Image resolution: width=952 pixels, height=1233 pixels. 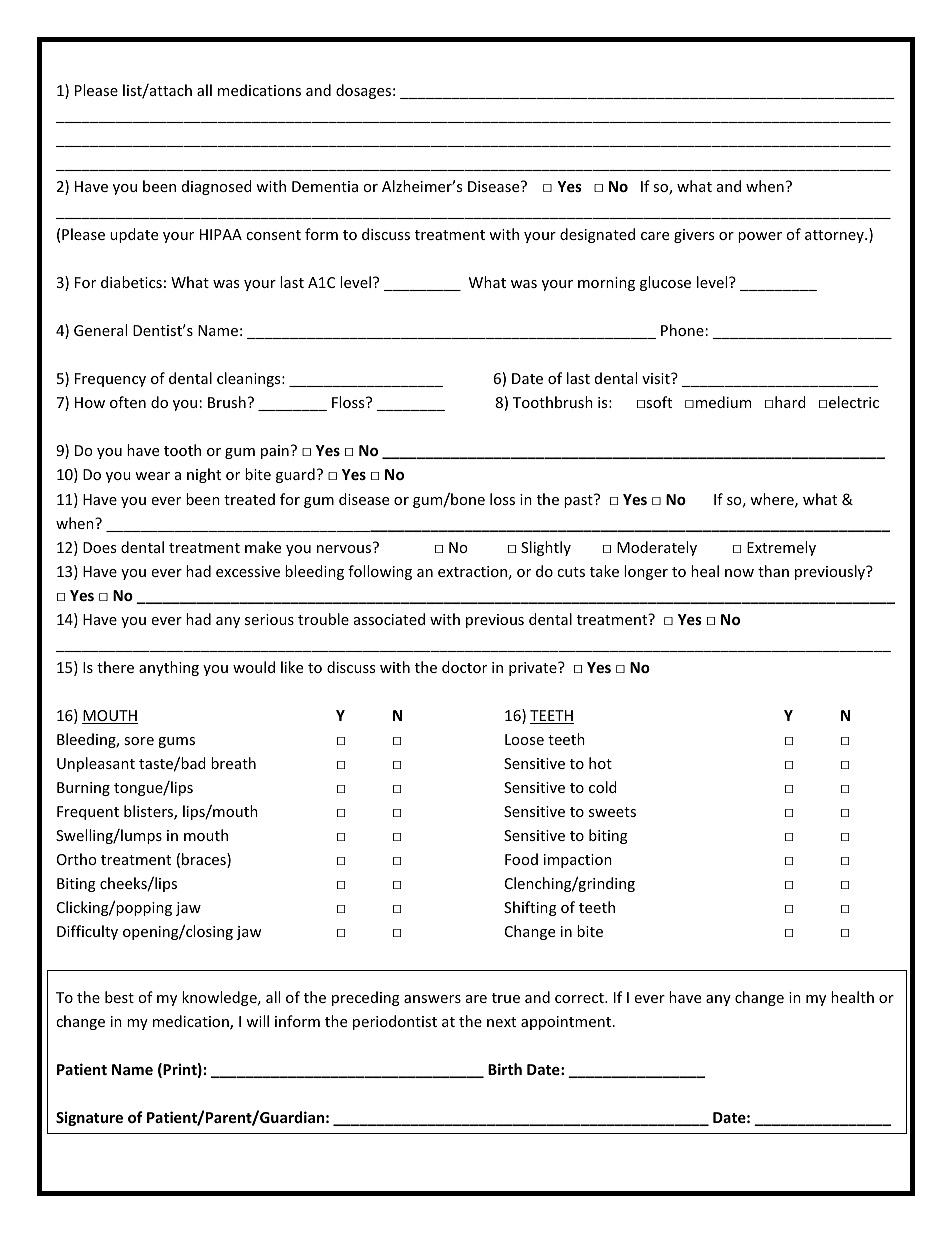 What do you see at coordinates (597, 235) in the screenshot?
I see `designated` at bounding box center [597, 235].
